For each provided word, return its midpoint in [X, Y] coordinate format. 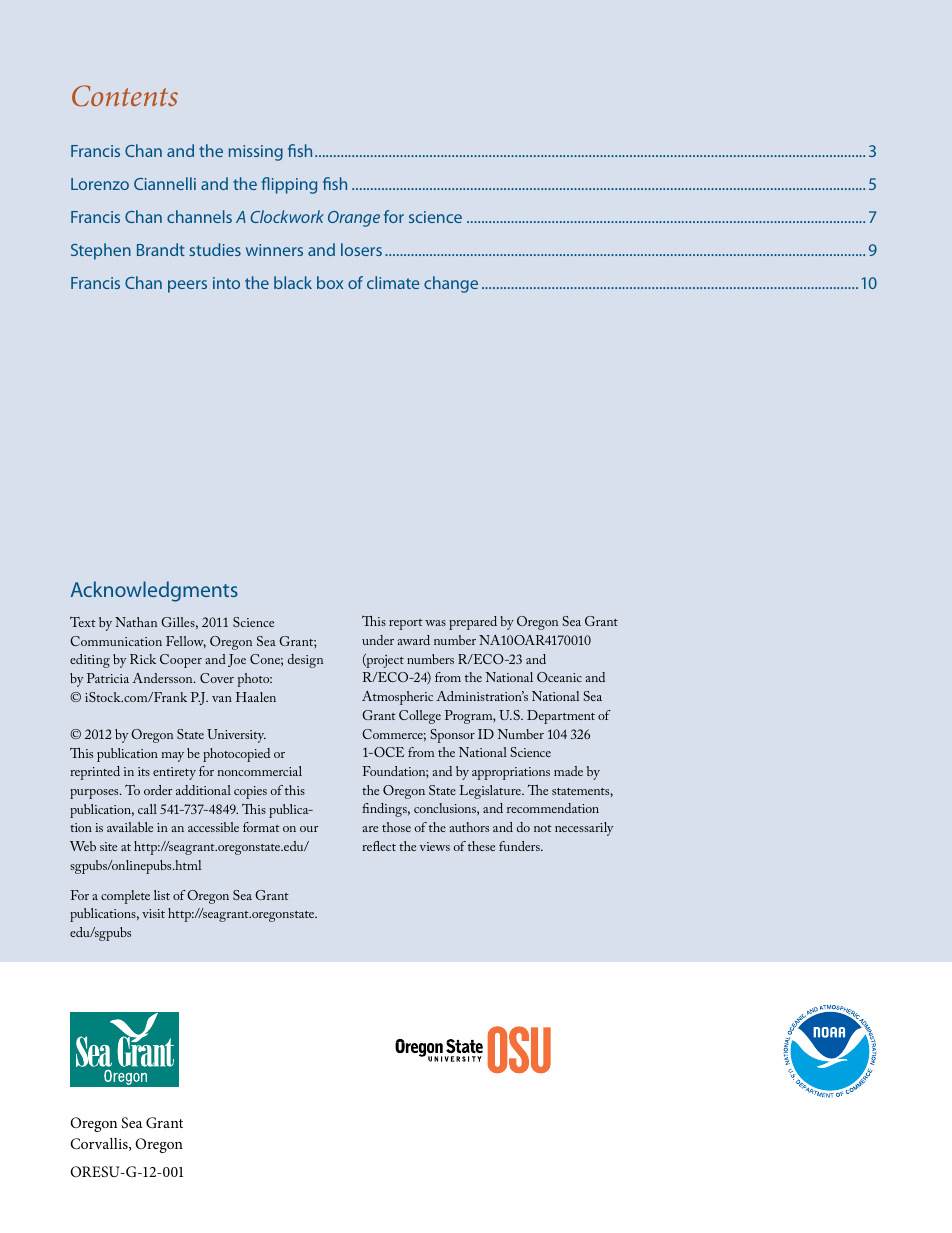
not [543, 828]
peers [187, 286]
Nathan [136, 622]
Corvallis [100, 1144]
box [330, 282]
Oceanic [559, 677]
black [293, 282]
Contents [125, 96]
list [162, 895]
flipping [289, 185]
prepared [473, 623]
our [309, 829]
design [305, 661]
